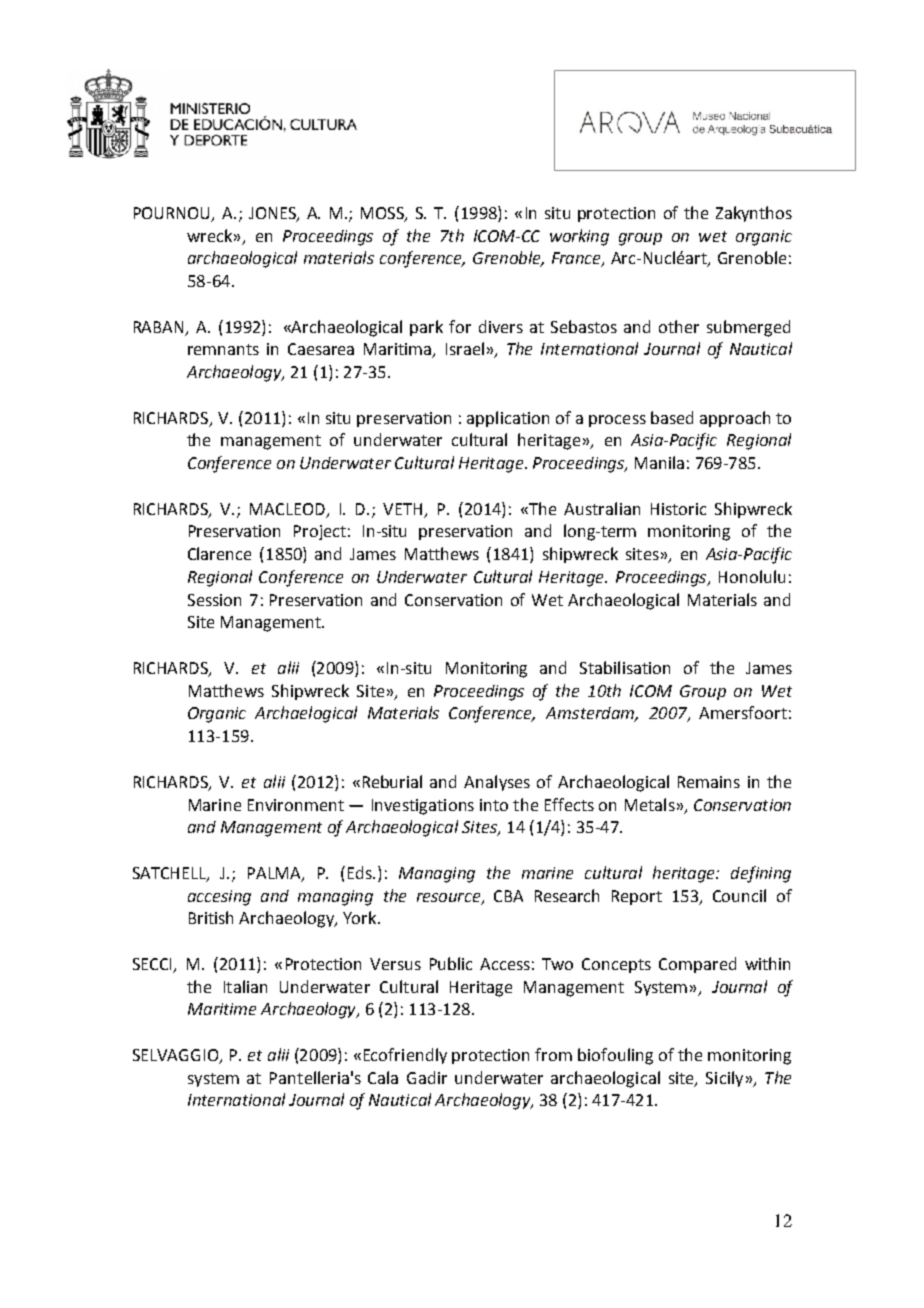 This document has width=924, height=1308. I want to click on Maritime, so click(222, 1009).
